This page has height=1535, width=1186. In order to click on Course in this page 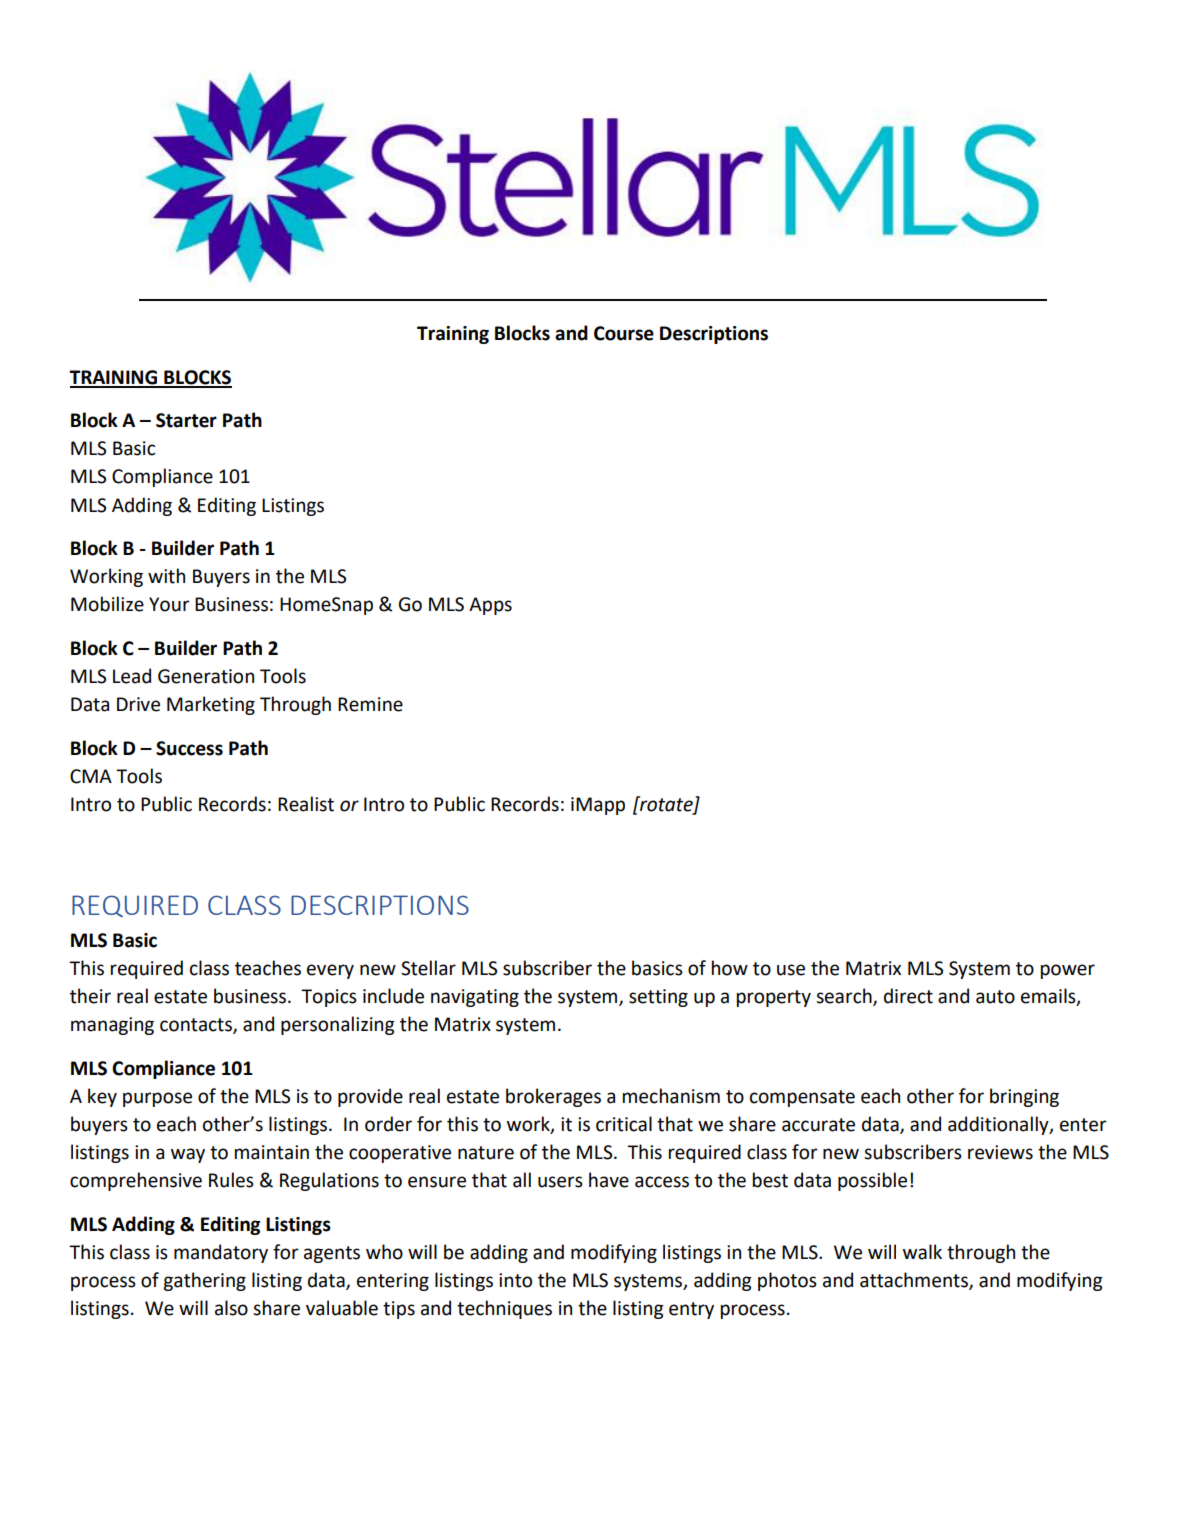, I will do `click(624, 333)`.
